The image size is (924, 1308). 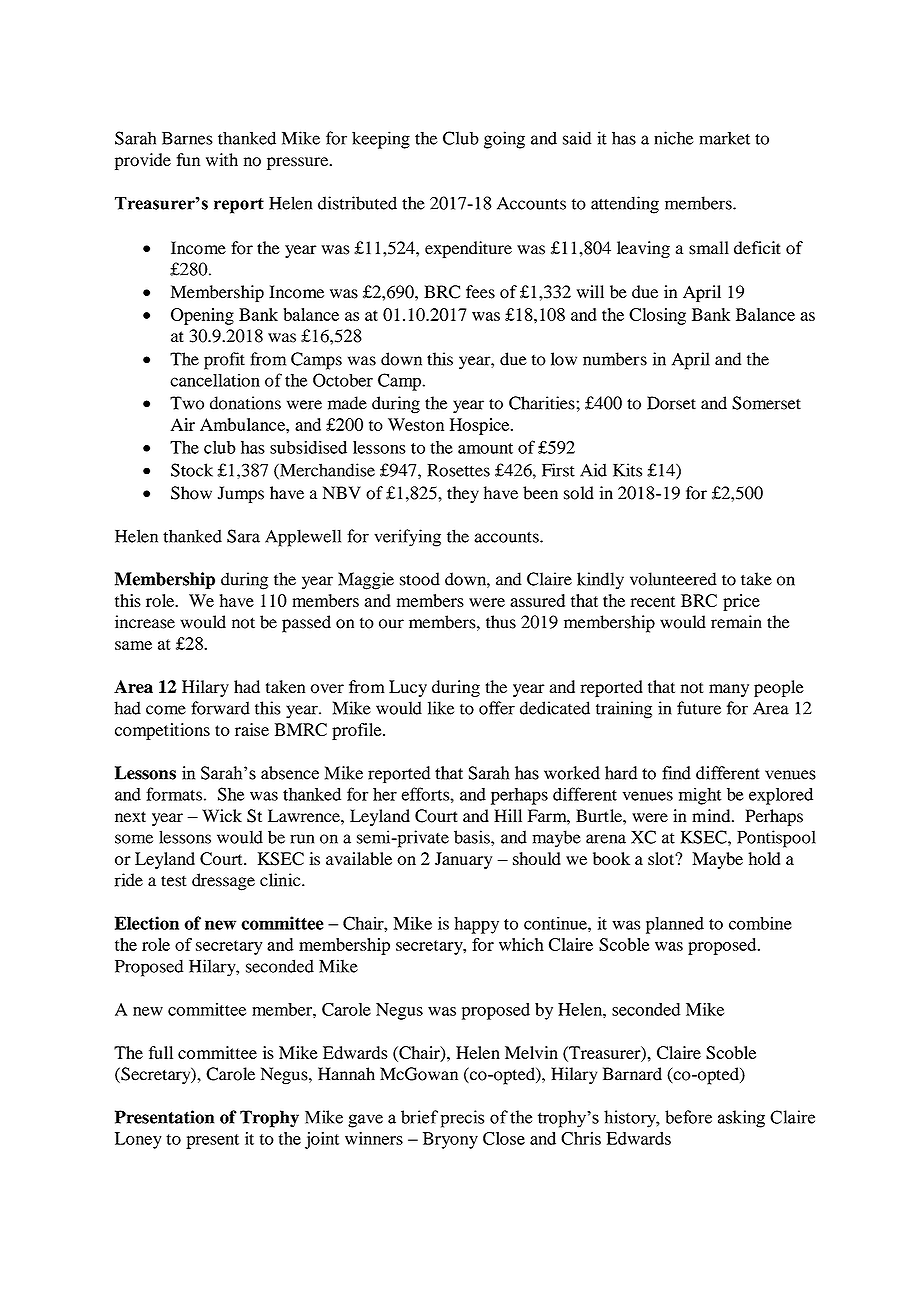 What do you see at coordinates (145, 622) in the page?
I see `increase` at bounding box center [145, 622].
